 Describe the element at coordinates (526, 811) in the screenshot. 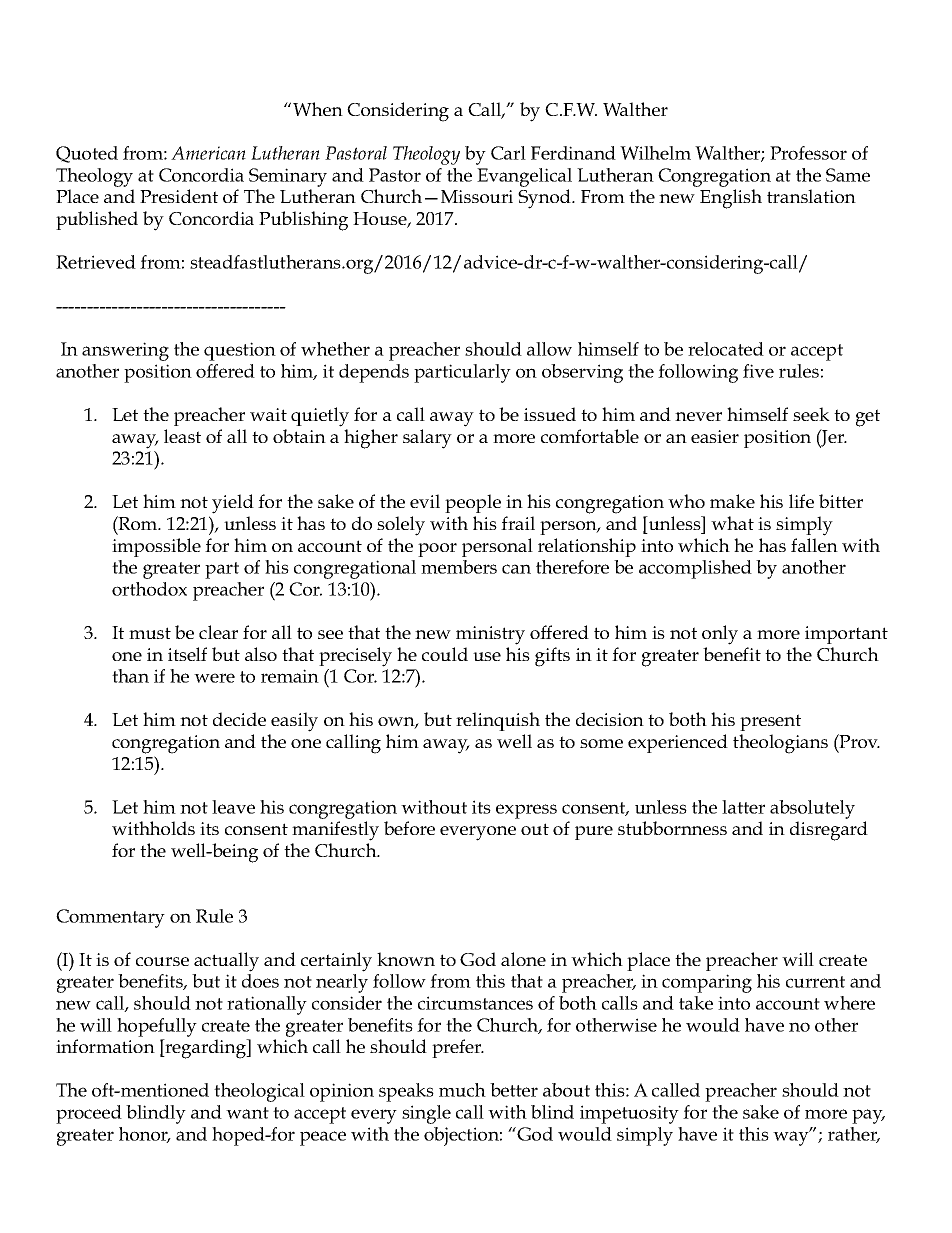

I see `express` at that location.
